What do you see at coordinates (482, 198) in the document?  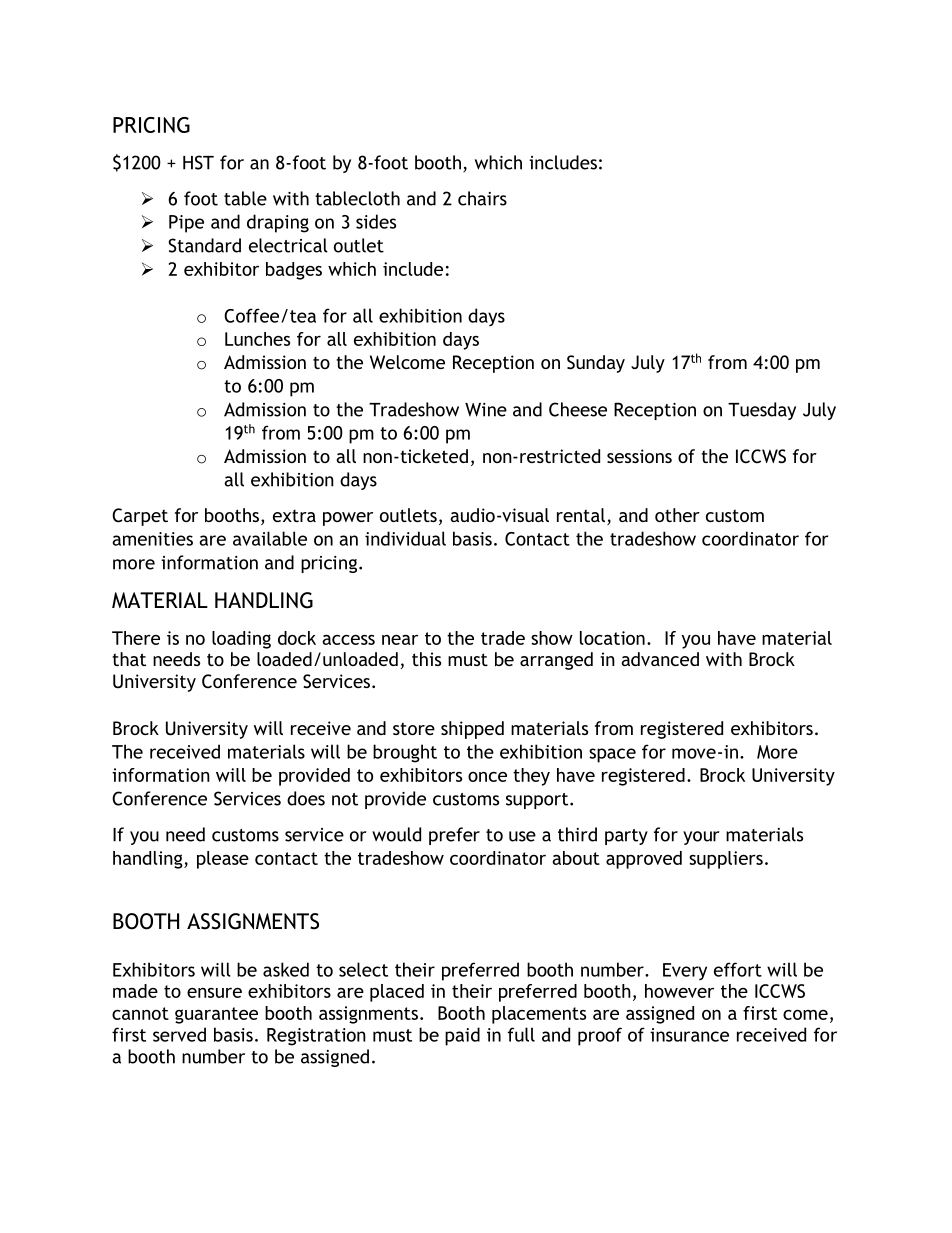 I see `chairs` at bounding box center [482, 198].
